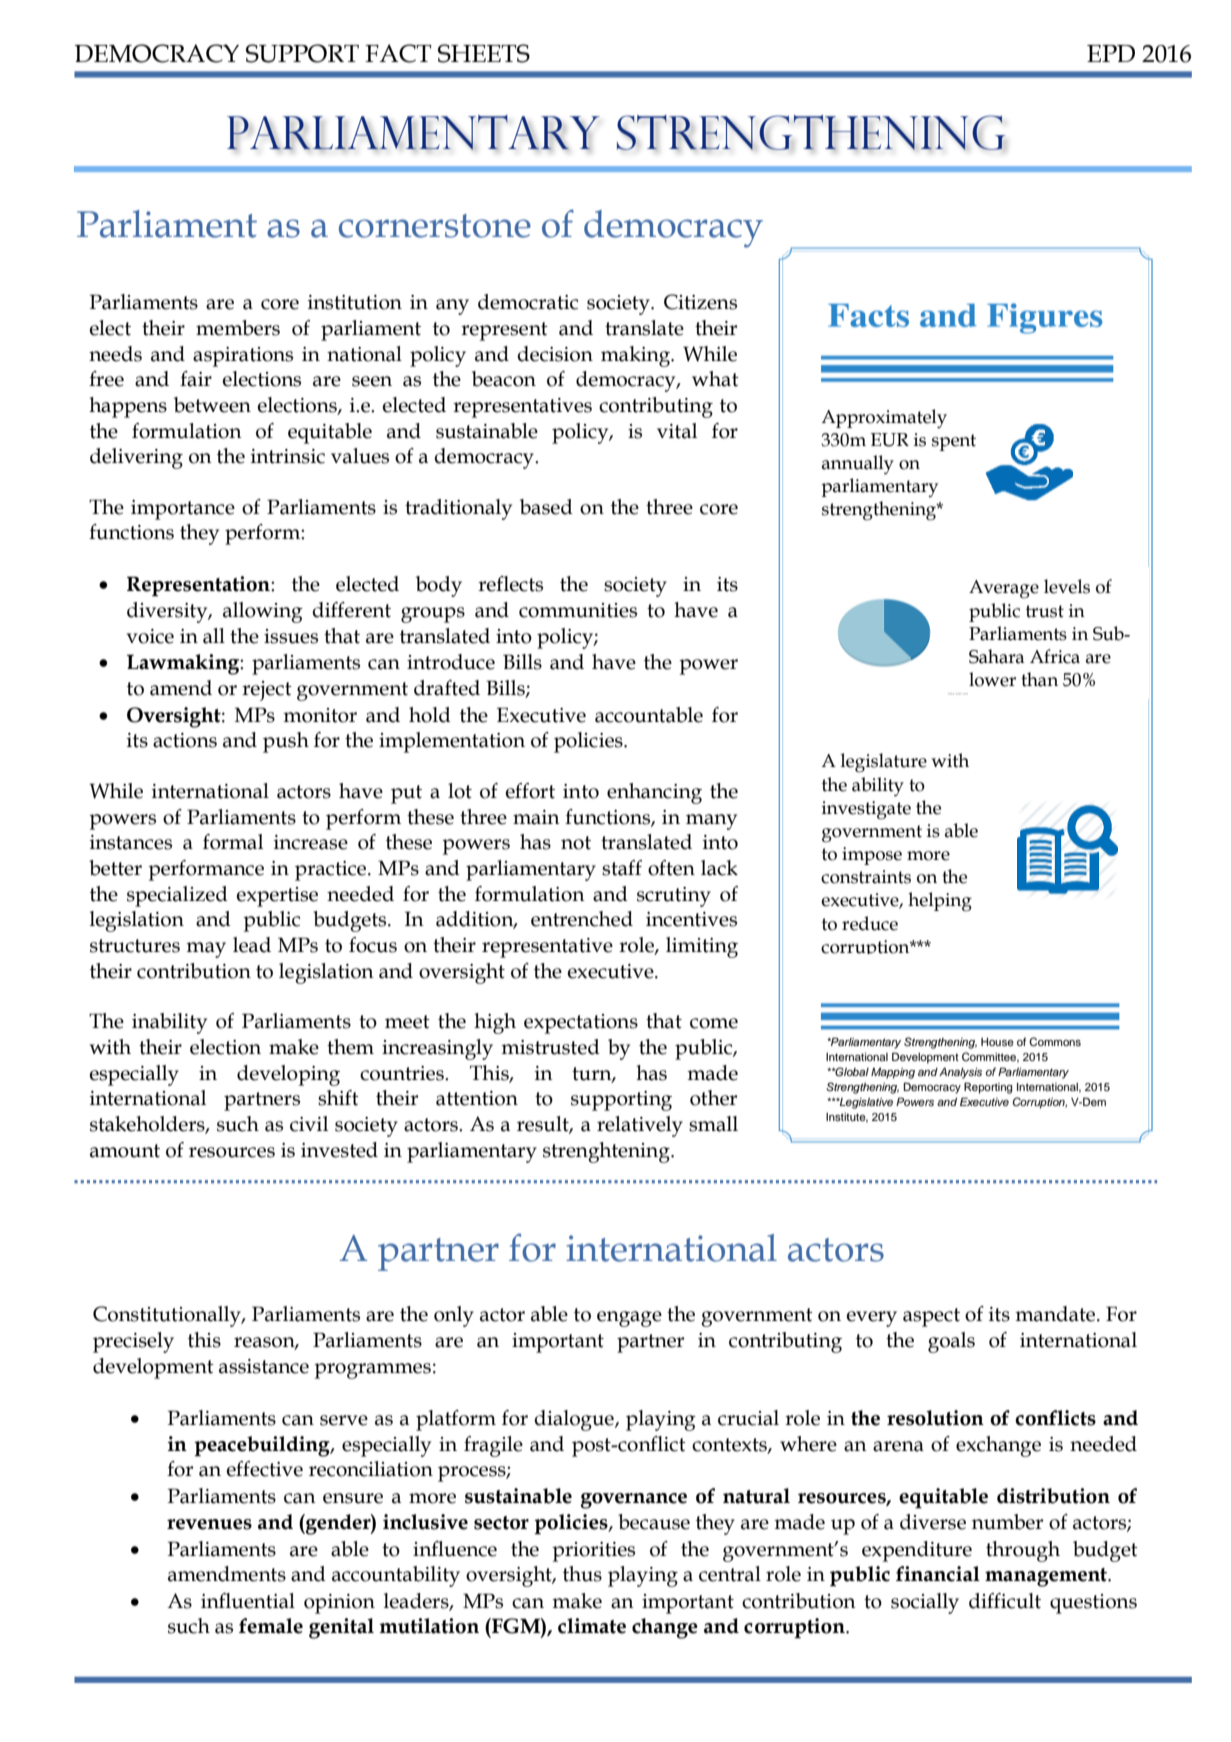 Image resolution: width=1231 pixels, height=1742 pixels. I want to click on thus, so click(582, 1574).
